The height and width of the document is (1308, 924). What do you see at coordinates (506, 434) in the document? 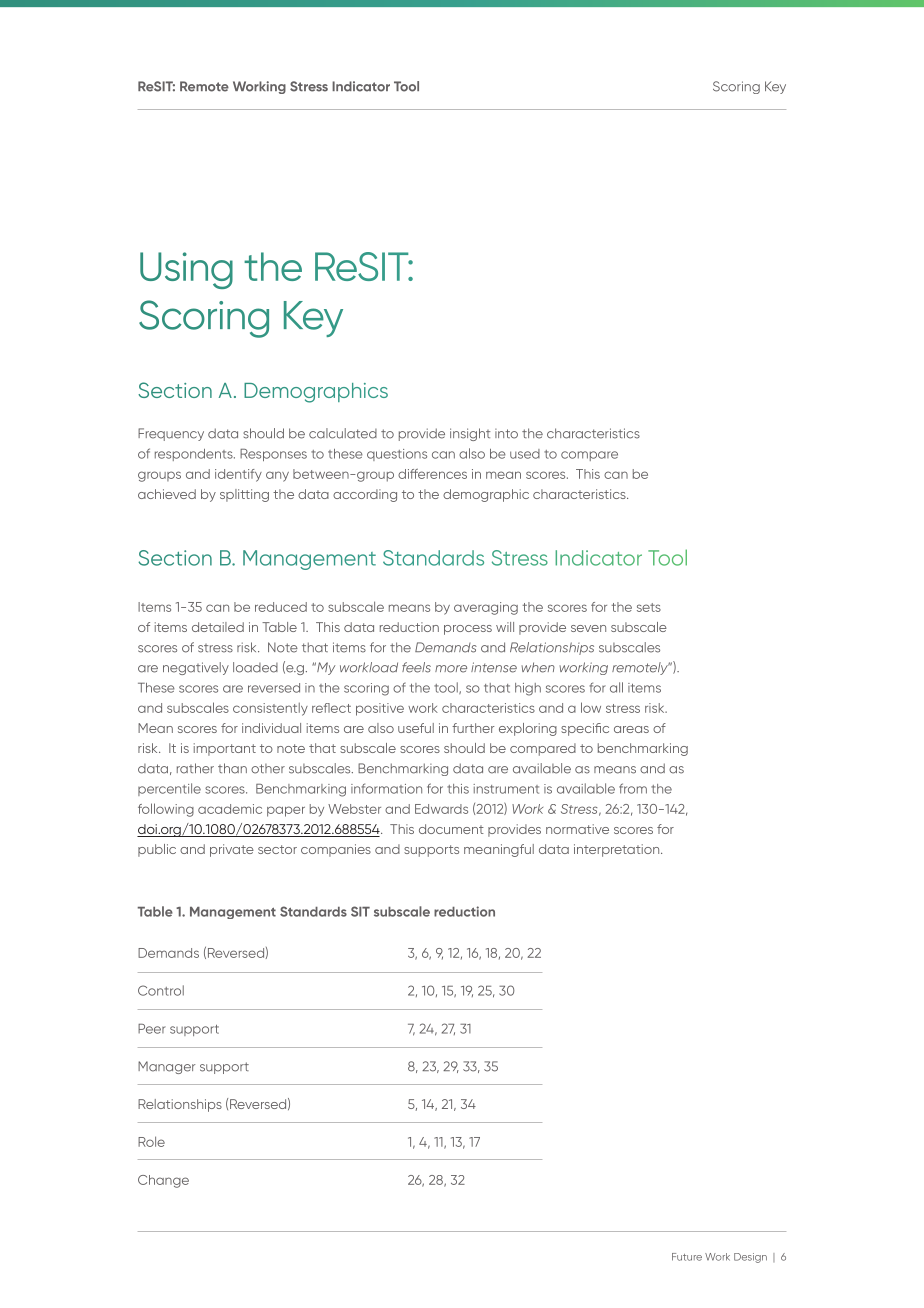
I see `into` at bounding box center [506, 434].
